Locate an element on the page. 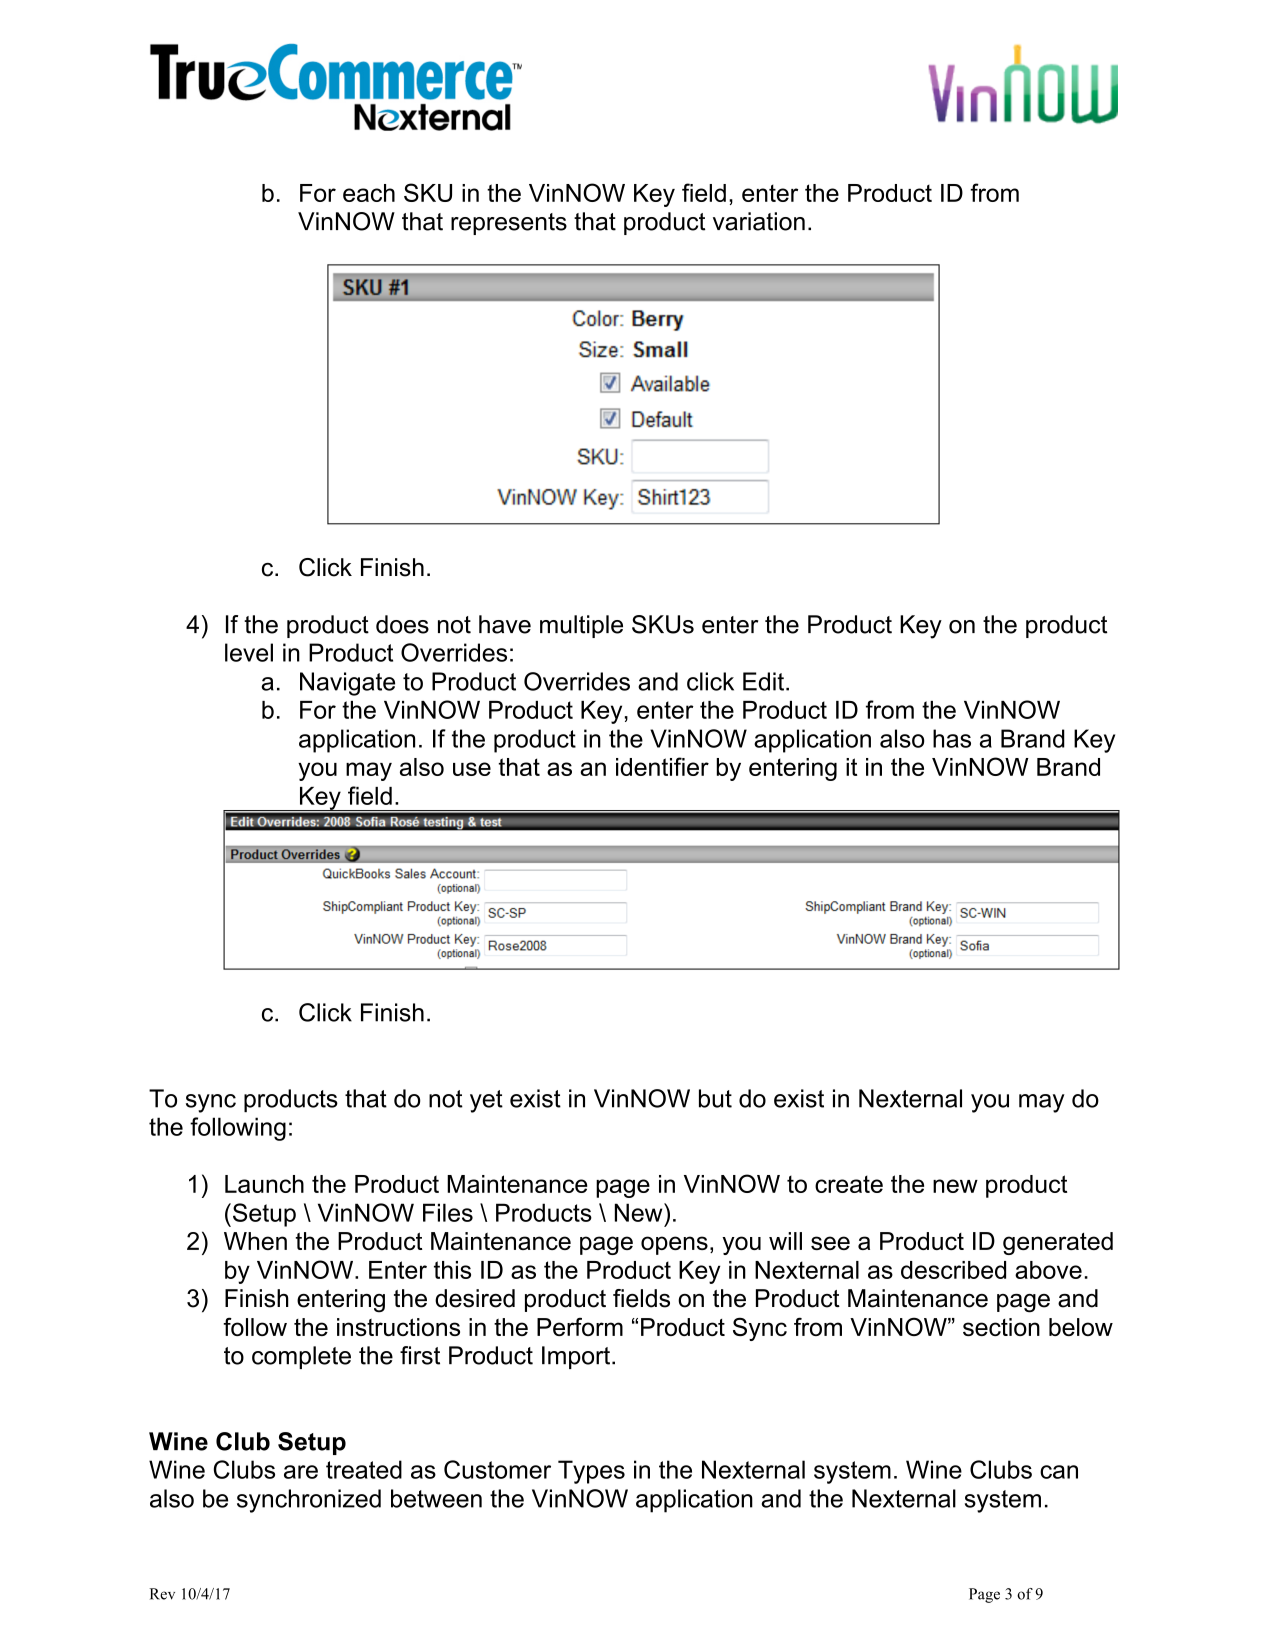 This document has height=1640, width=1267. has is located at coordinates (952, 738).
